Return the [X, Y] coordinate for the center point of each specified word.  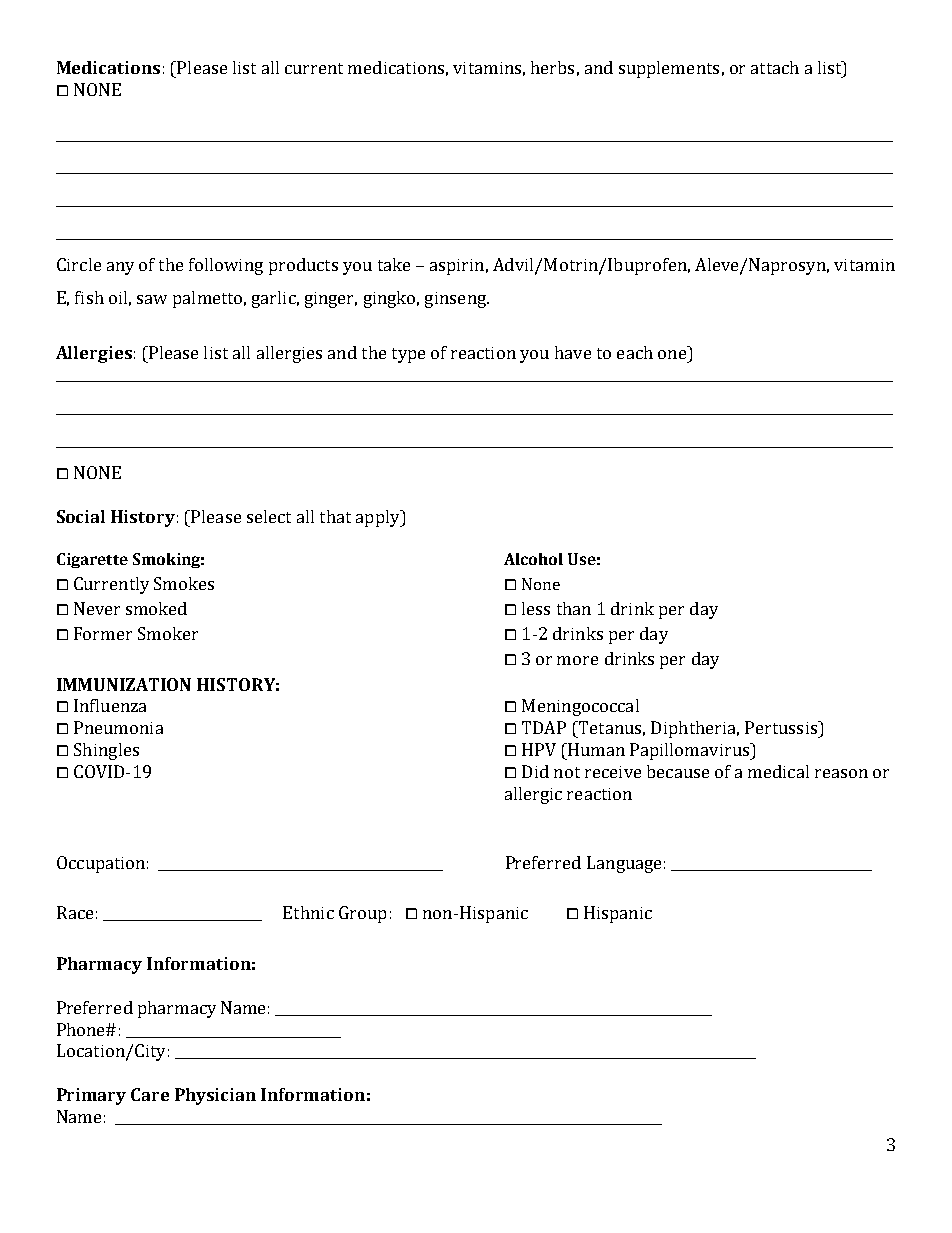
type [408, 355]
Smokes [184, 583]
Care [150, 1094]
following [226, 266]
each [635, 352]
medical [778, 771]
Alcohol [533, 559]
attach [775, 67]
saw [152, 299]
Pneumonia [118, 727]
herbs [552, 67]
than [574, 608]
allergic [533, 795]
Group [362, 914]
